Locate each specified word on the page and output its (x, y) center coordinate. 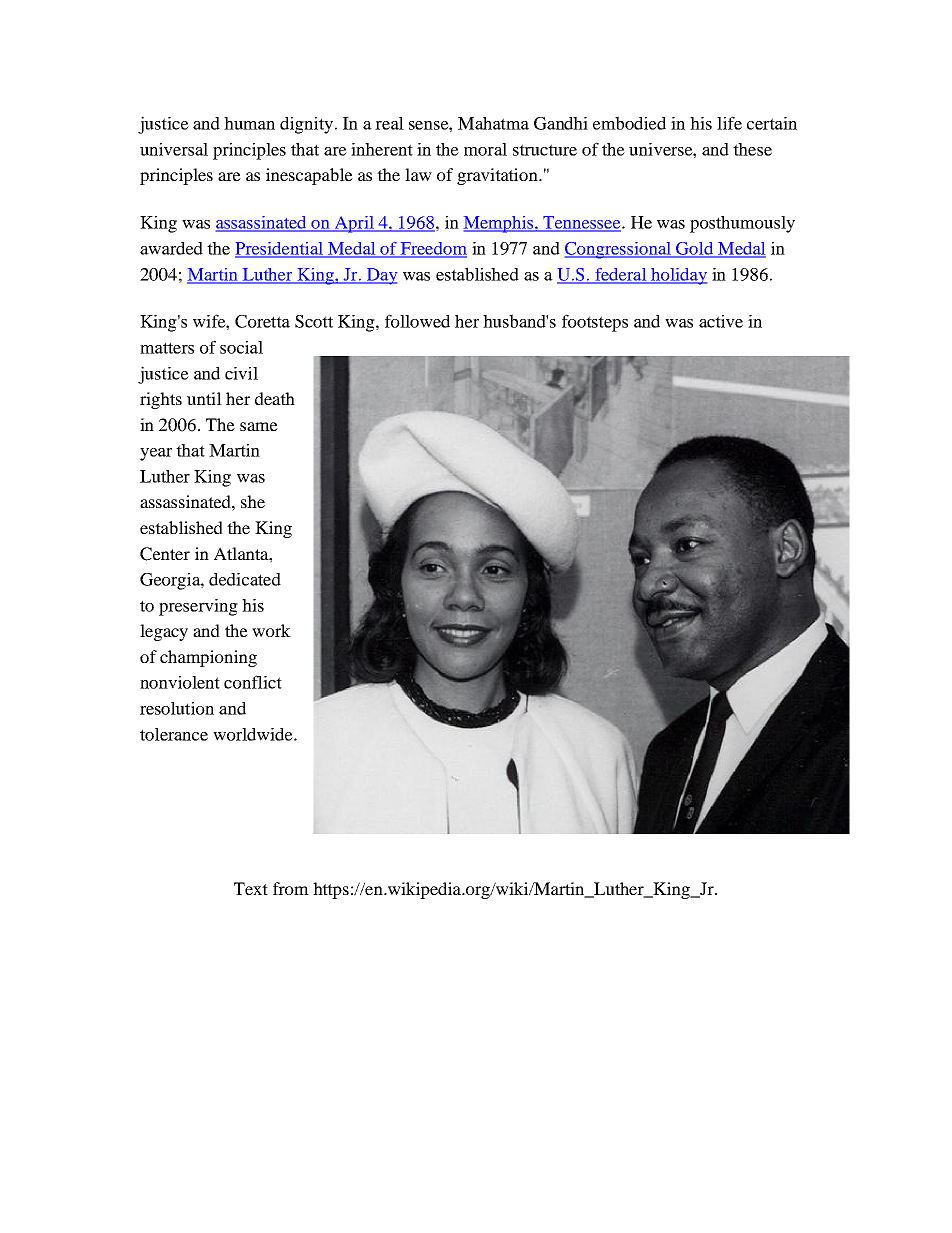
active (721, 321)
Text (251, 888)
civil (241, 373)
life (729, 123)
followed (417, 321)
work (271, 630)
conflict (253, 682)
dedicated (245, 579)
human (249, 123)
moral (485, 149)
